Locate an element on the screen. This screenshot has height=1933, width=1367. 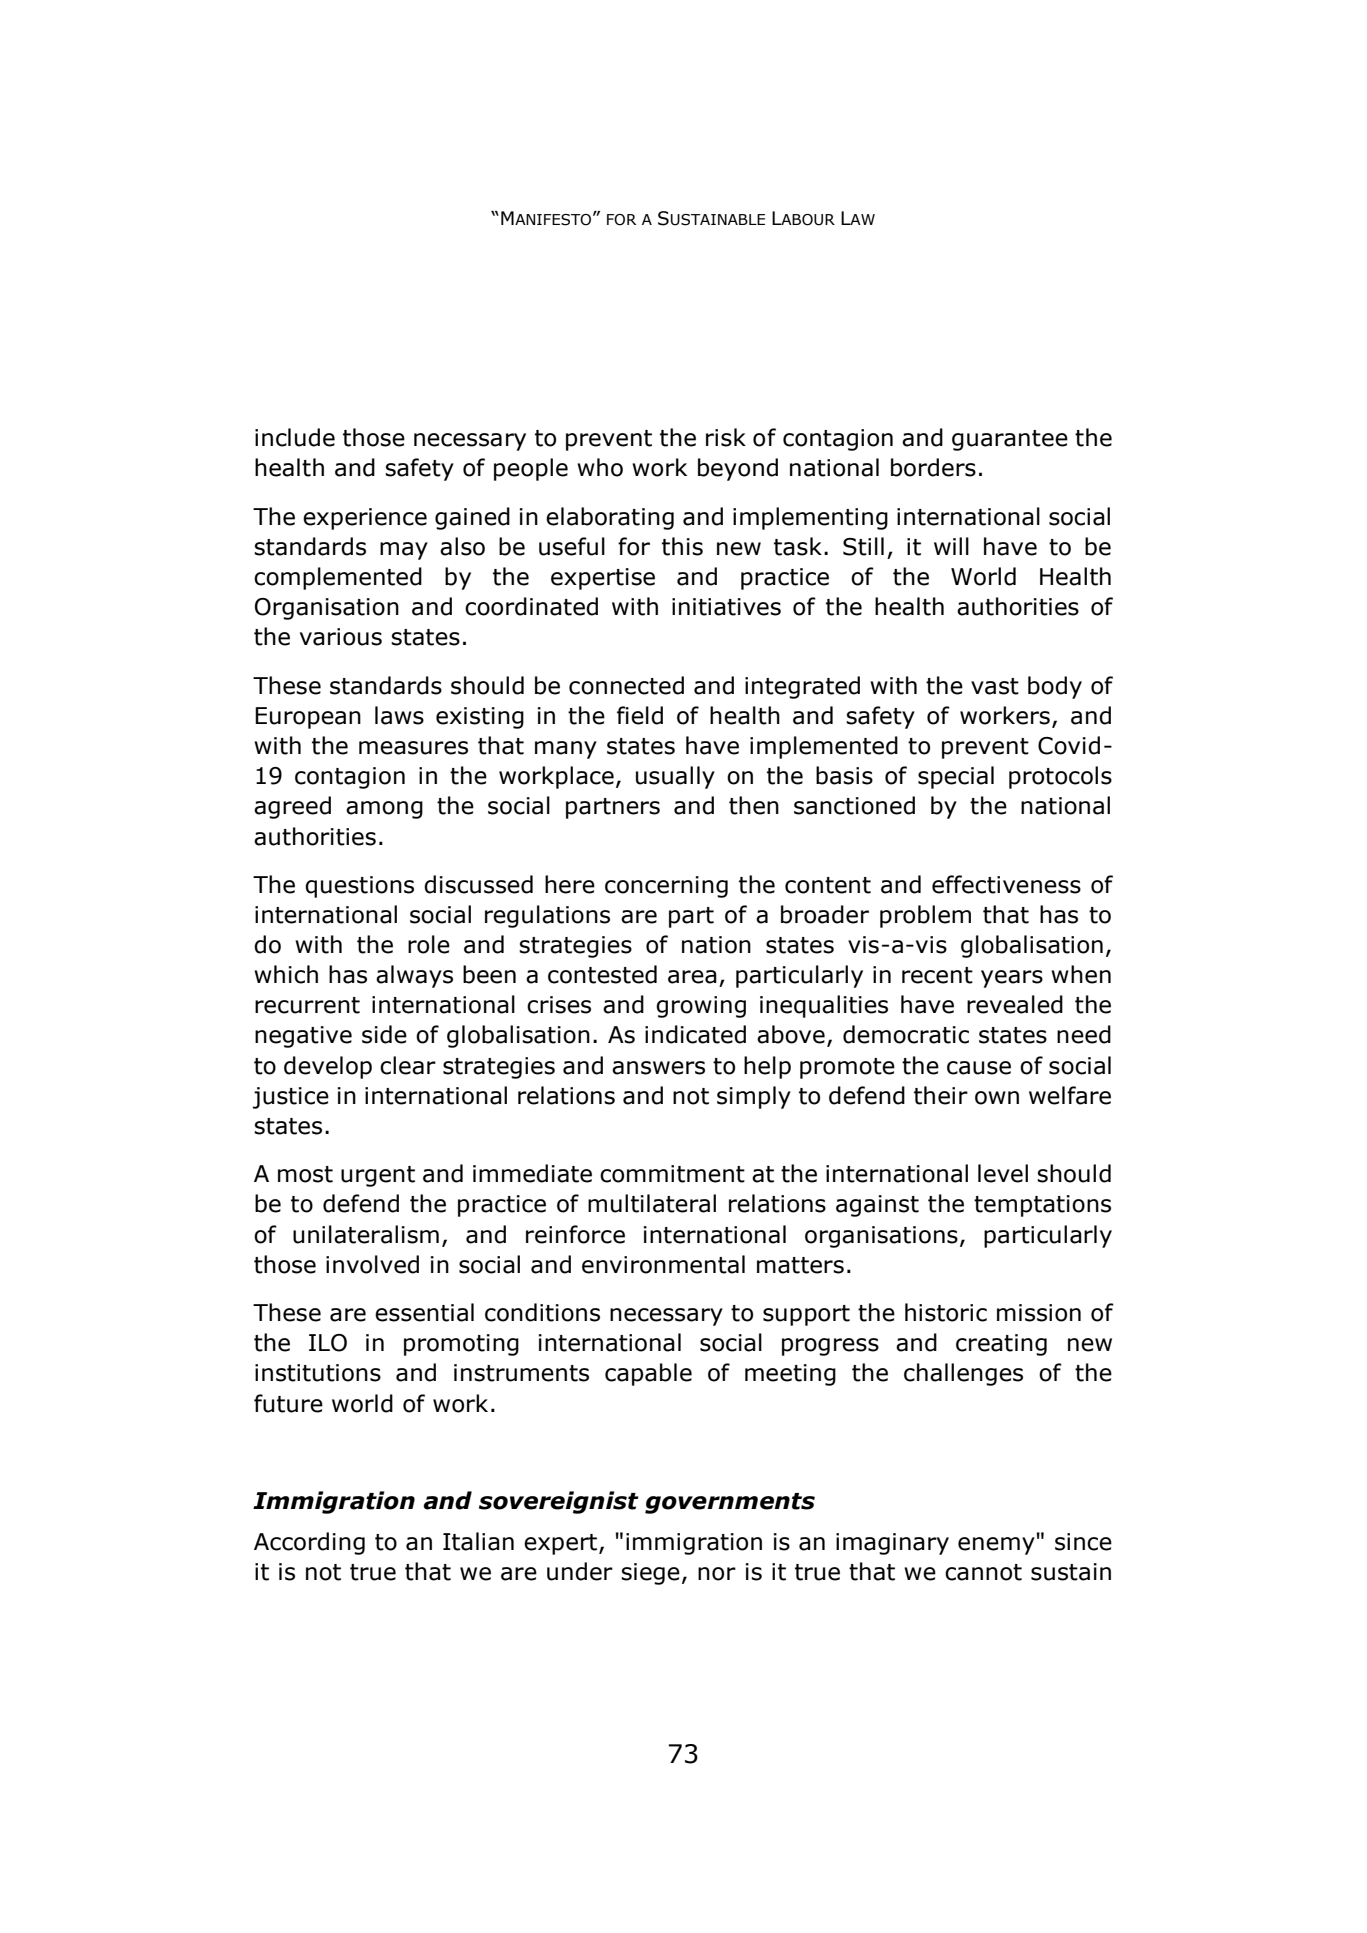
revealed is located at coordinates (1015, 1004).
